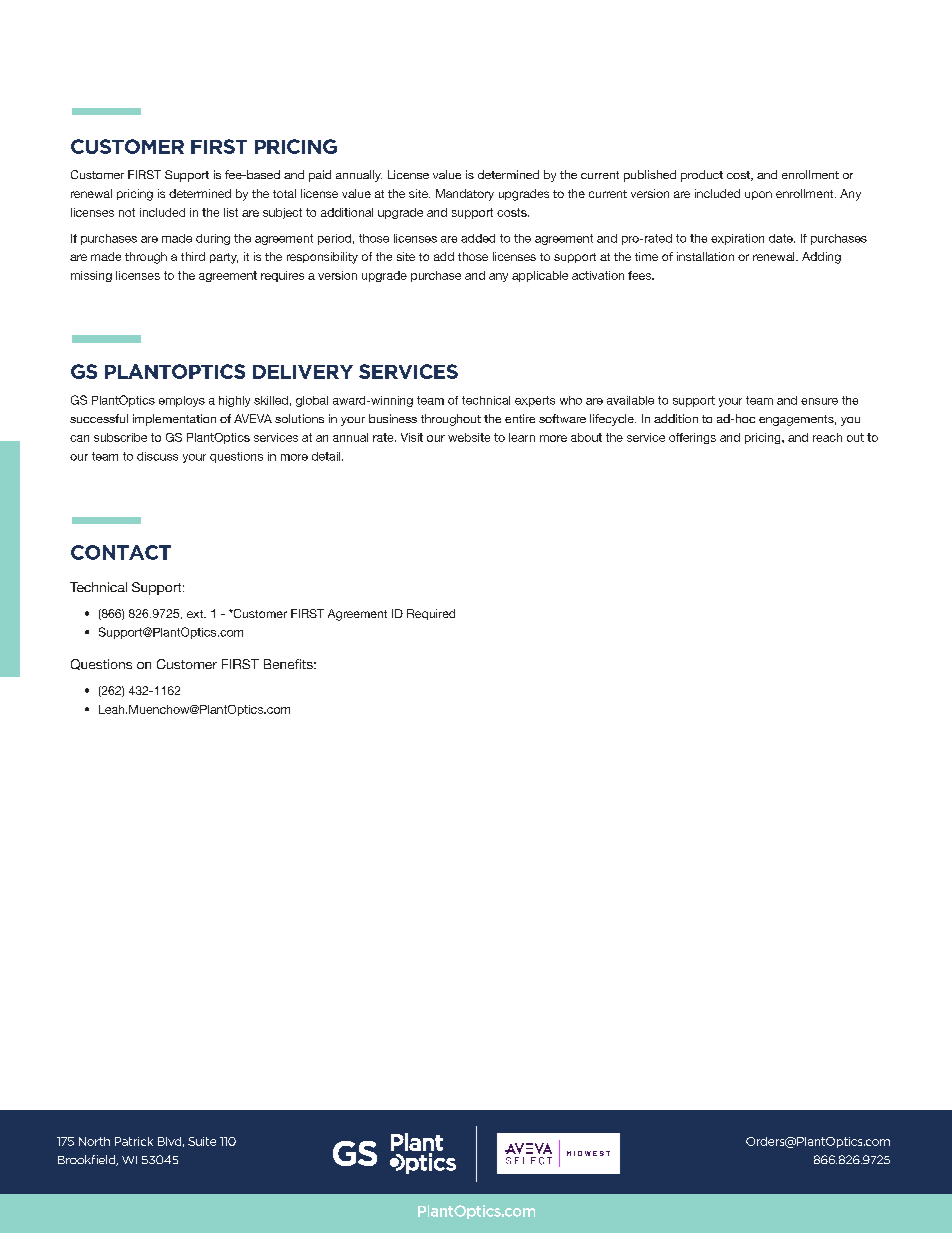 This screenshot has width=952, height=1233. Describe the element at coordinates (465, 195) in the screenshot. I see `Mandatory` at that location.
